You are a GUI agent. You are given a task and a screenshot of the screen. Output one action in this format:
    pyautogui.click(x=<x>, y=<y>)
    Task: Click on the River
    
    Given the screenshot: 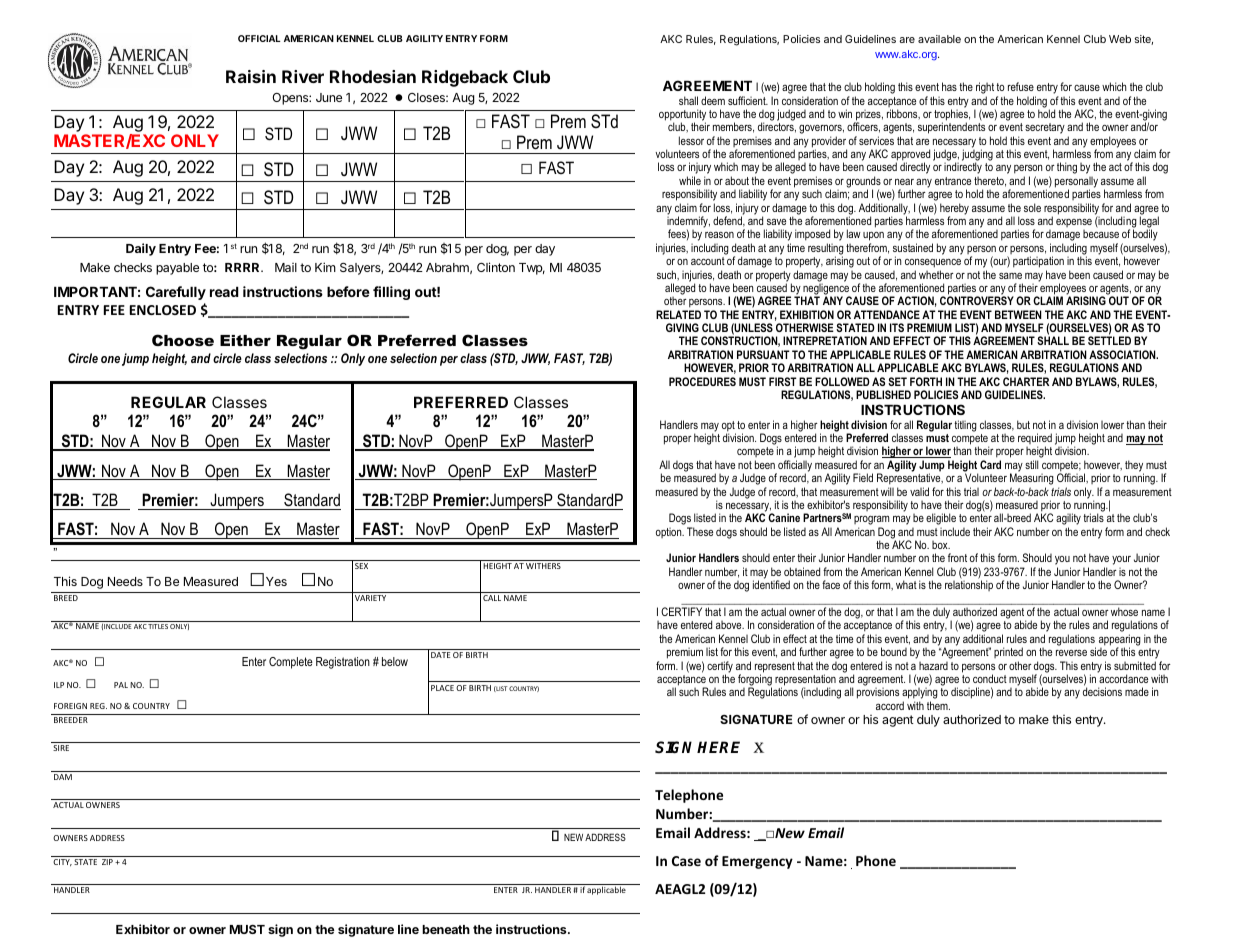 What is the action you would take?
    pyautogui.click(x=303, y=76)
